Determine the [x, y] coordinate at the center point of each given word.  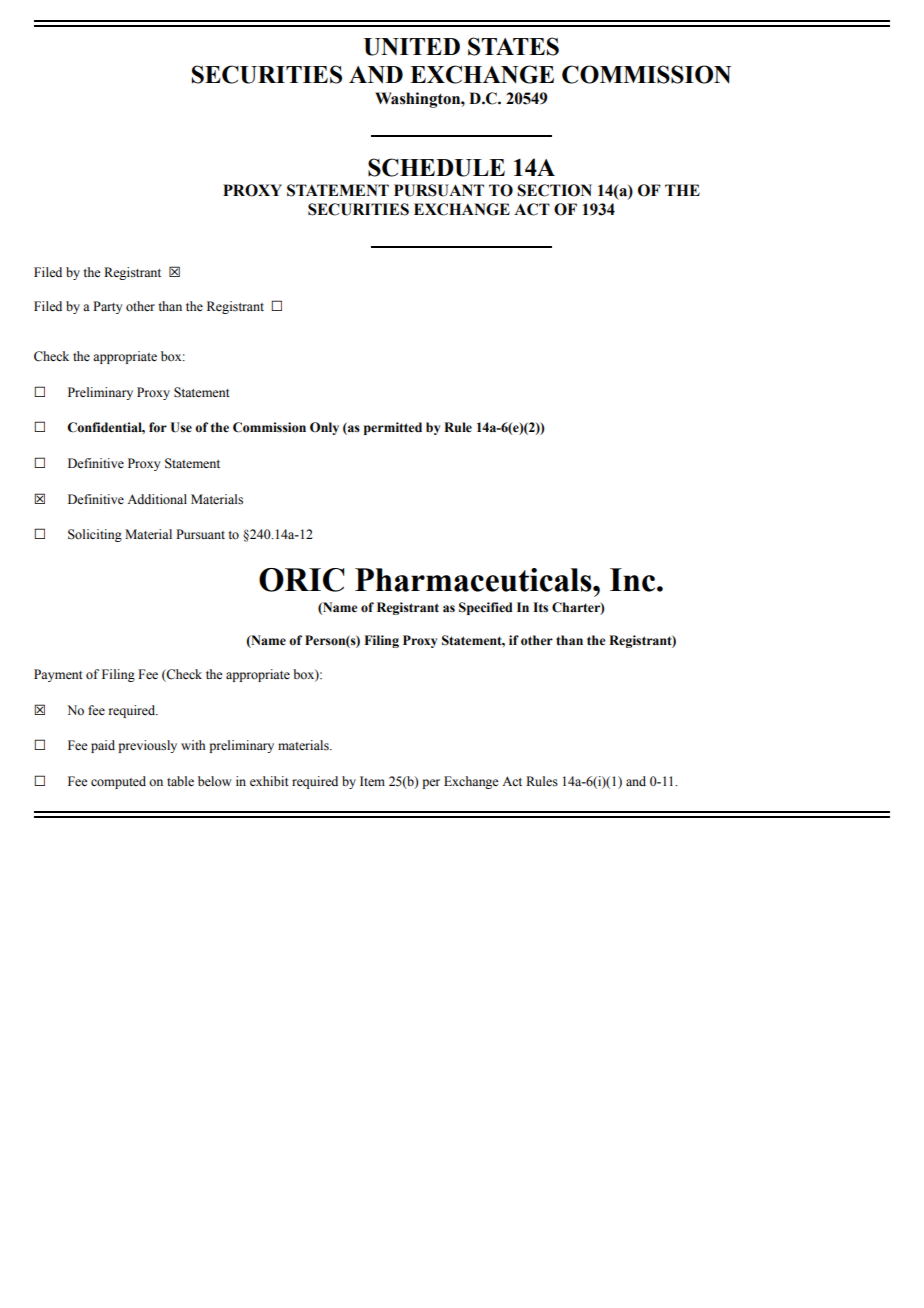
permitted [393, 428]
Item [372, 781]
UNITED [412, 47]
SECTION [554, 190]
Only [324, 428]
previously [147, 746]
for [158, 427]
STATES [513, 46]
